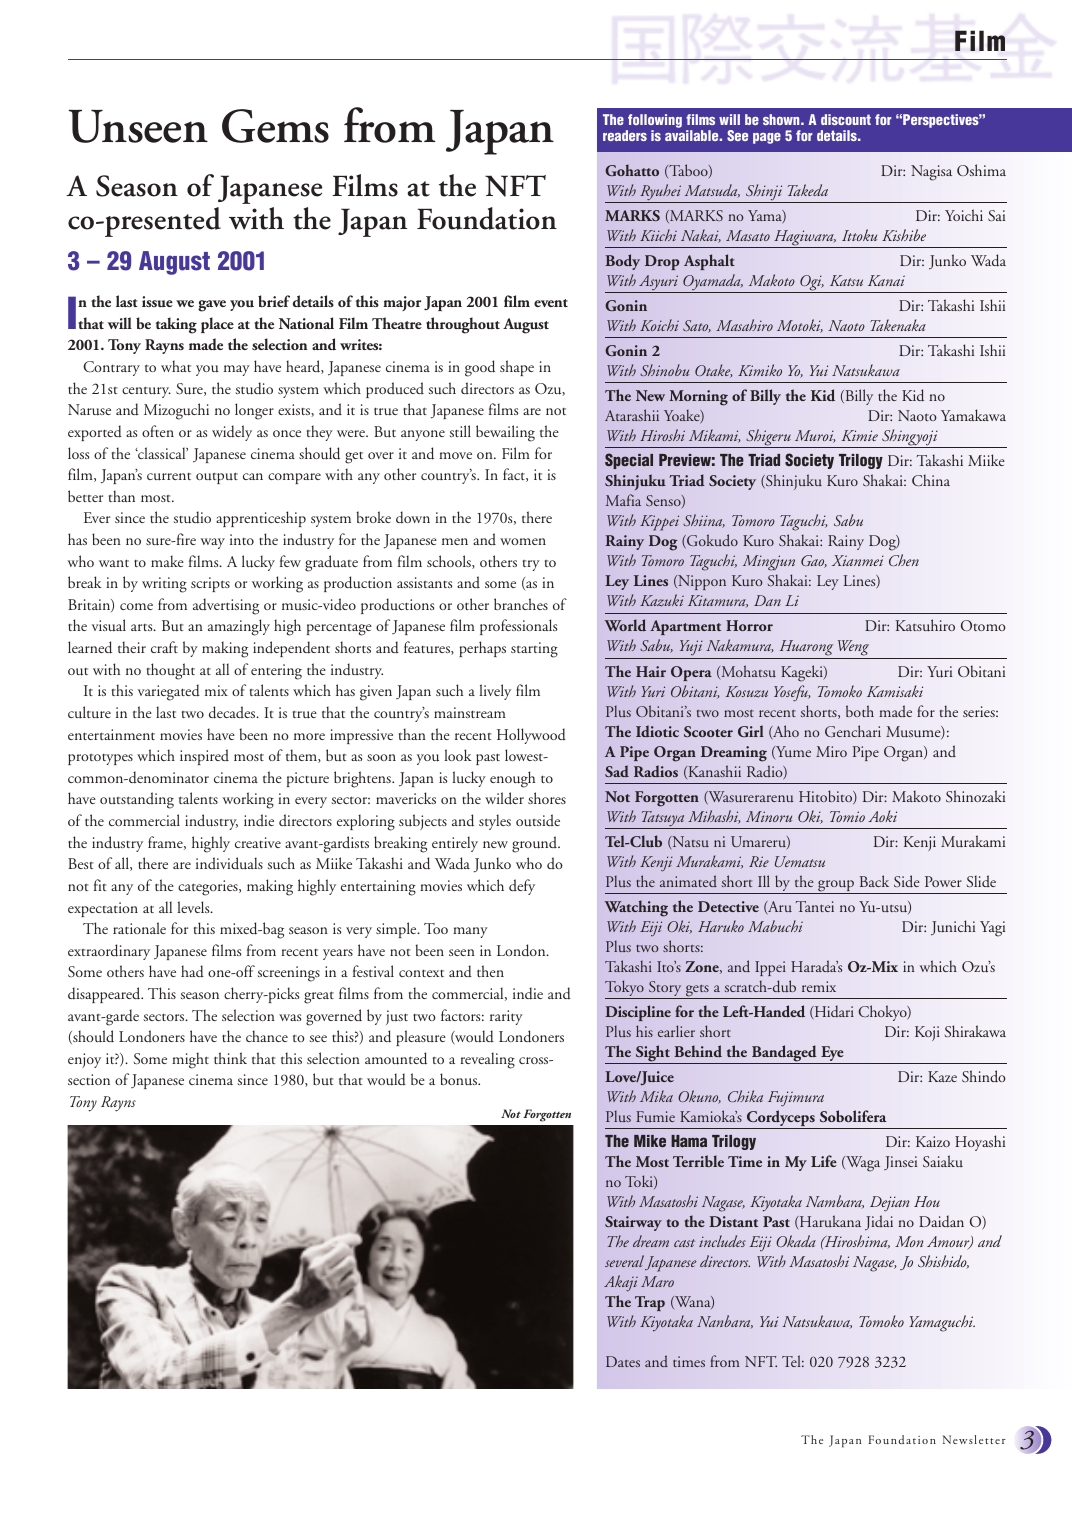  I want to click on often, so click(158, 431).
